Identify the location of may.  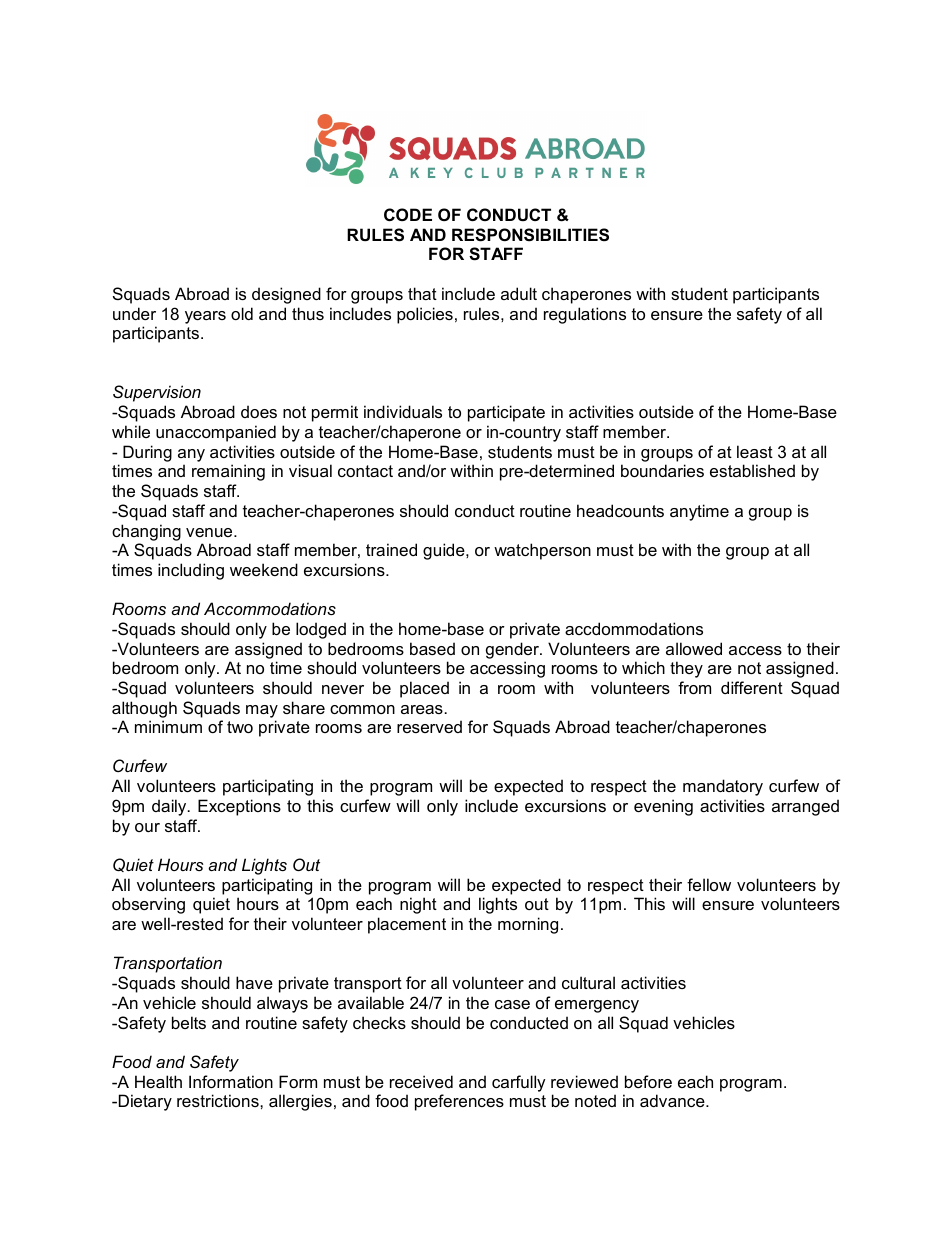
(262, 711).
